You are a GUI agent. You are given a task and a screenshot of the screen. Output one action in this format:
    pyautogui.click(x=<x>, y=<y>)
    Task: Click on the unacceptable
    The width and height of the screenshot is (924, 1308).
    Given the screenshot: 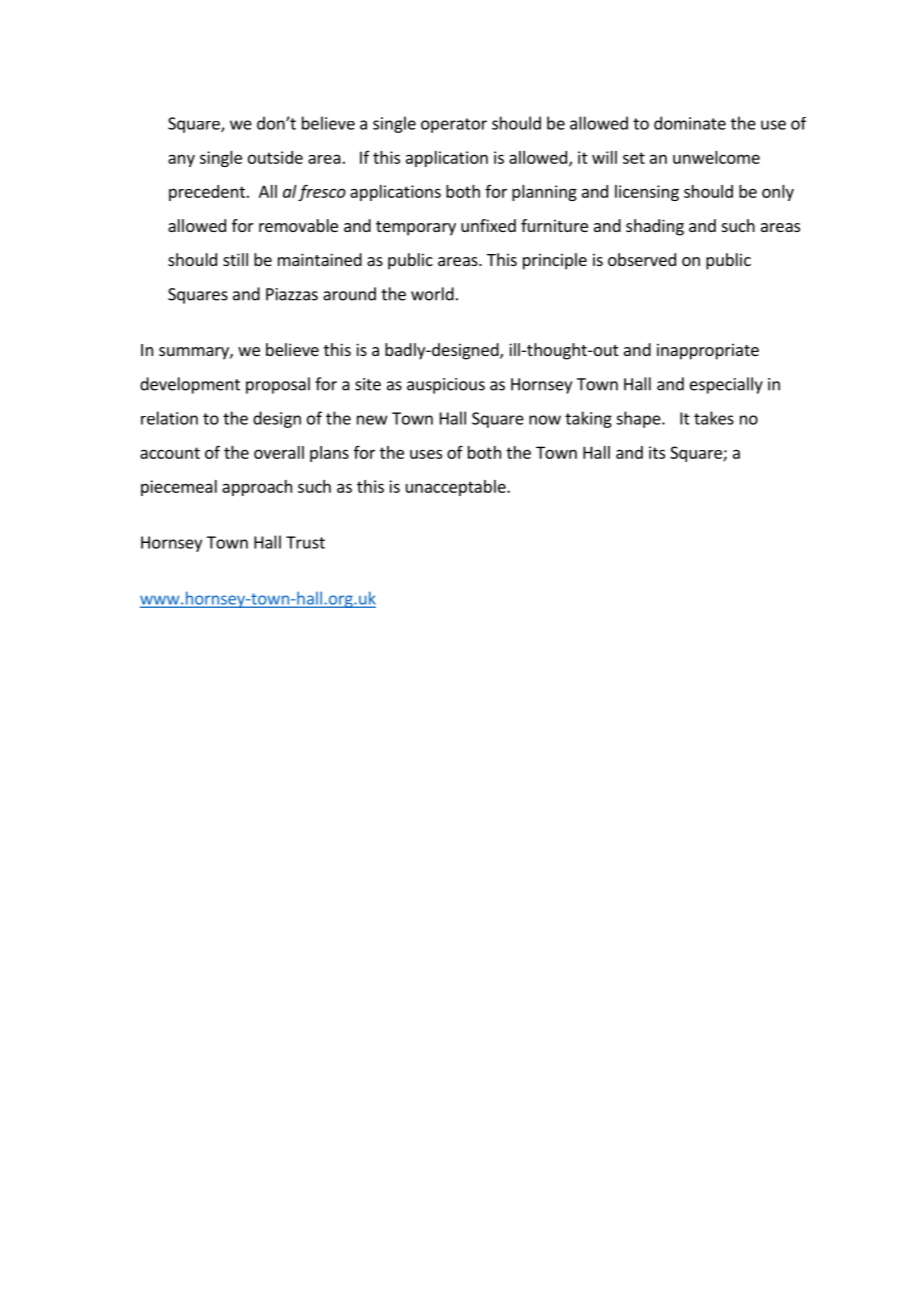 What is the action you would take?
    pyautogui.click(x=457, y=488)
